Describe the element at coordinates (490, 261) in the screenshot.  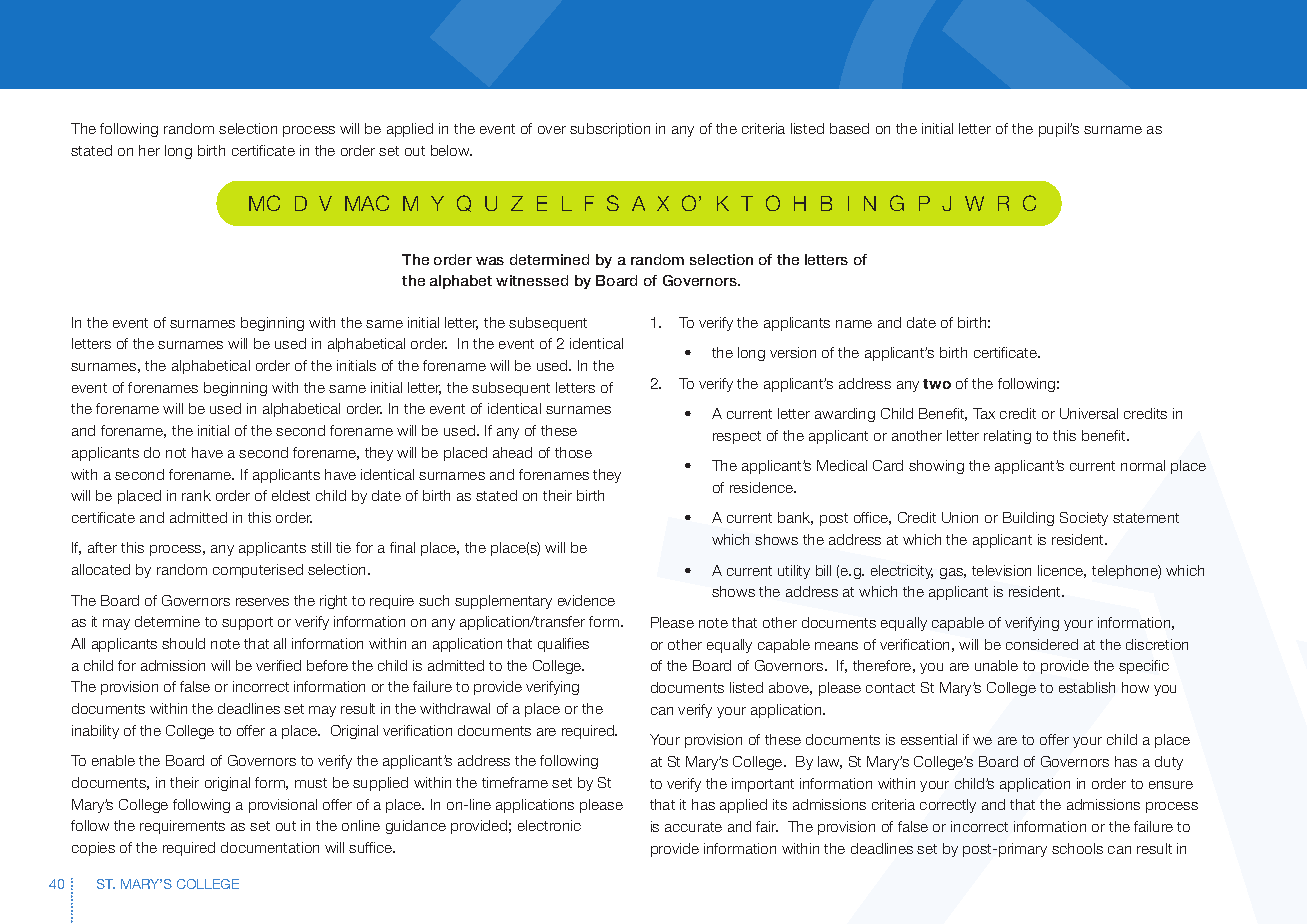
I see `was` at that location.
